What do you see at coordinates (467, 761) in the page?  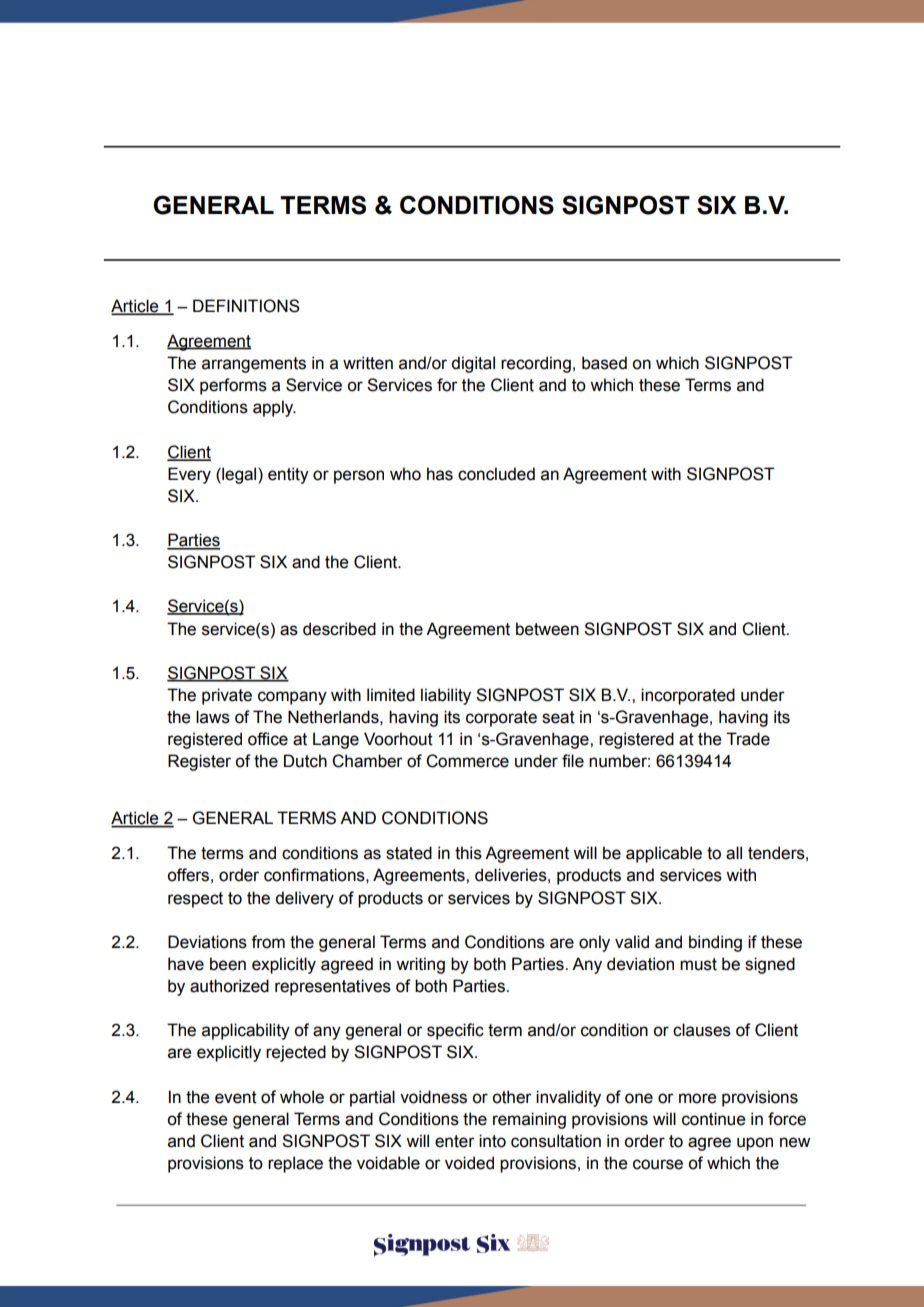 I see `Commerce` at bounding box center [467, 761].
